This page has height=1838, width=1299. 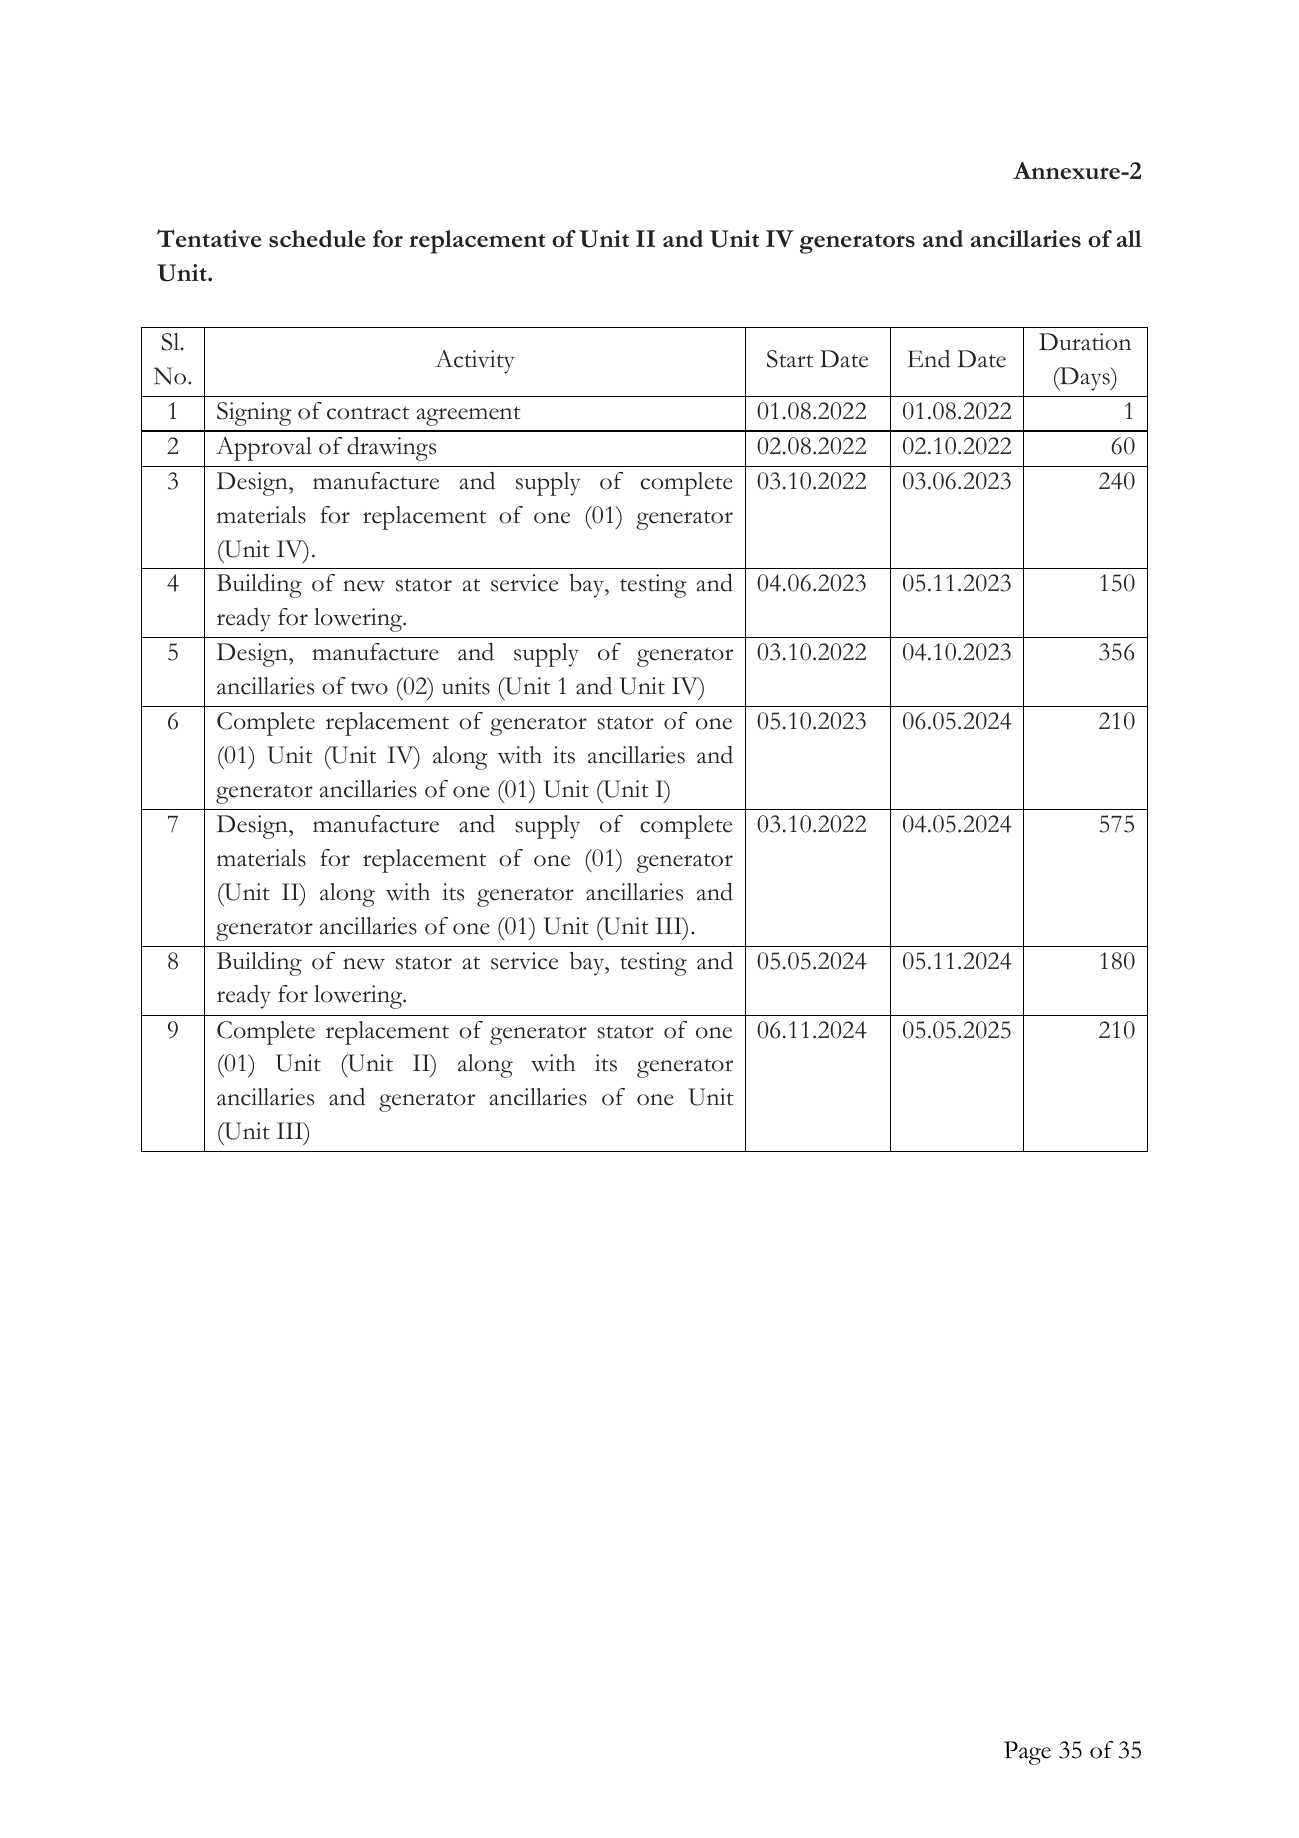 I want to click on drawings, so click(x=391, y=449).
